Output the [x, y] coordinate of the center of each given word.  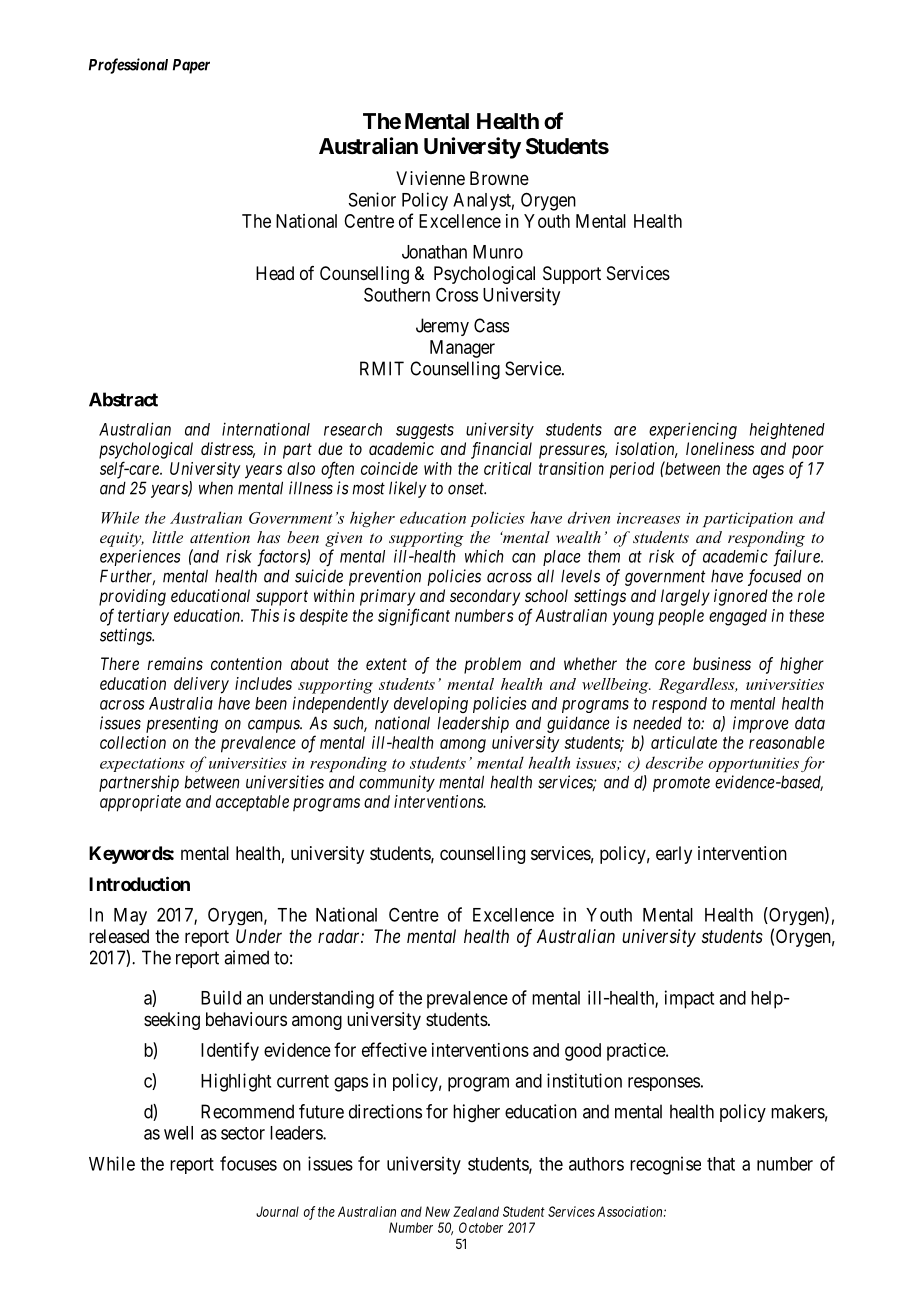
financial [501, 450]
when [216, 488]
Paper [191, 66]
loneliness [720, 448]
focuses [248, 1163]
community [397, 783]
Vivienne [430, 178]
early [674, 855]
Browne [499, 178]
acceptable [252, 803]
